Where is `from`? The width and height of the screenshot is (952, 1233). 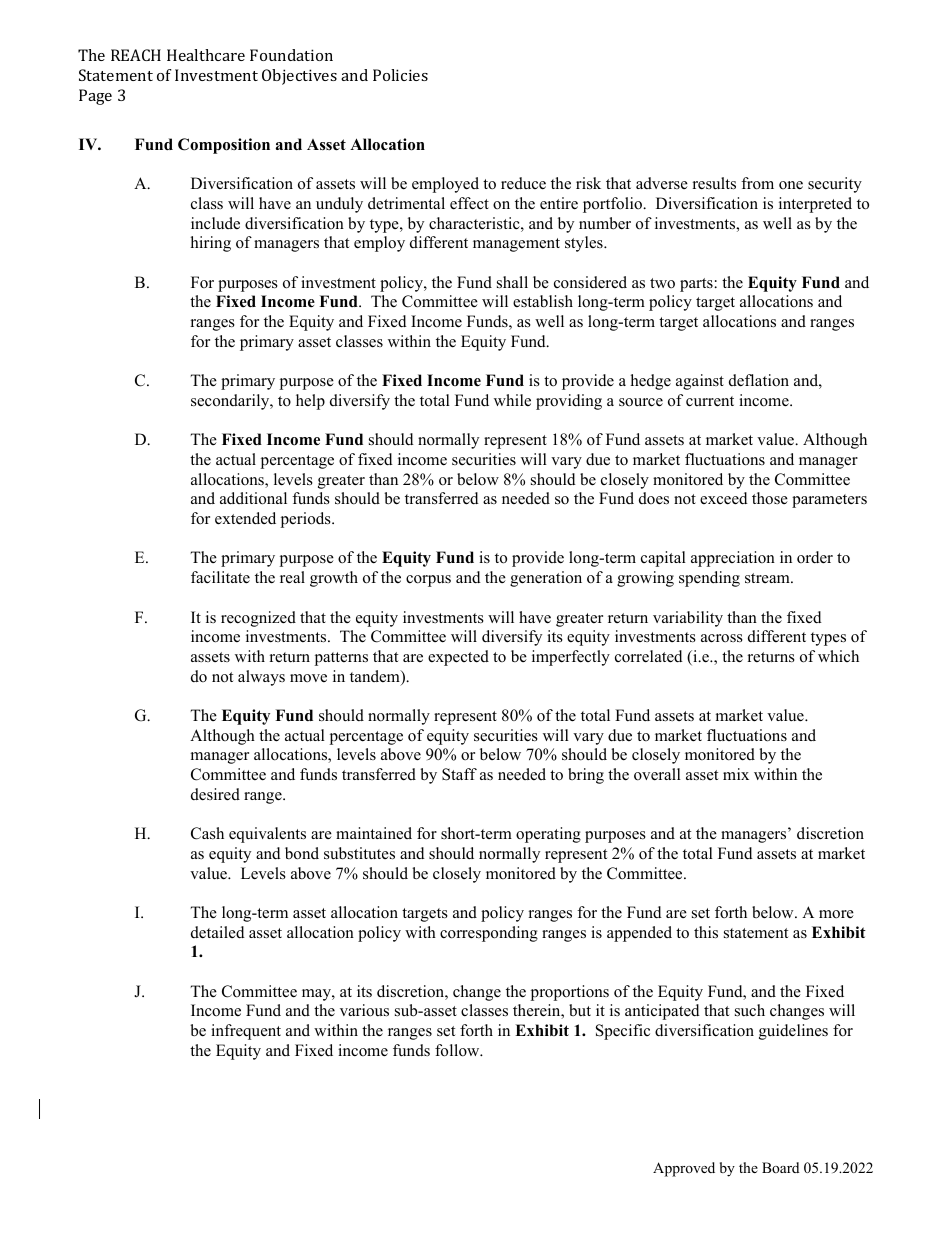
from is located at coordinates (757, 183).
